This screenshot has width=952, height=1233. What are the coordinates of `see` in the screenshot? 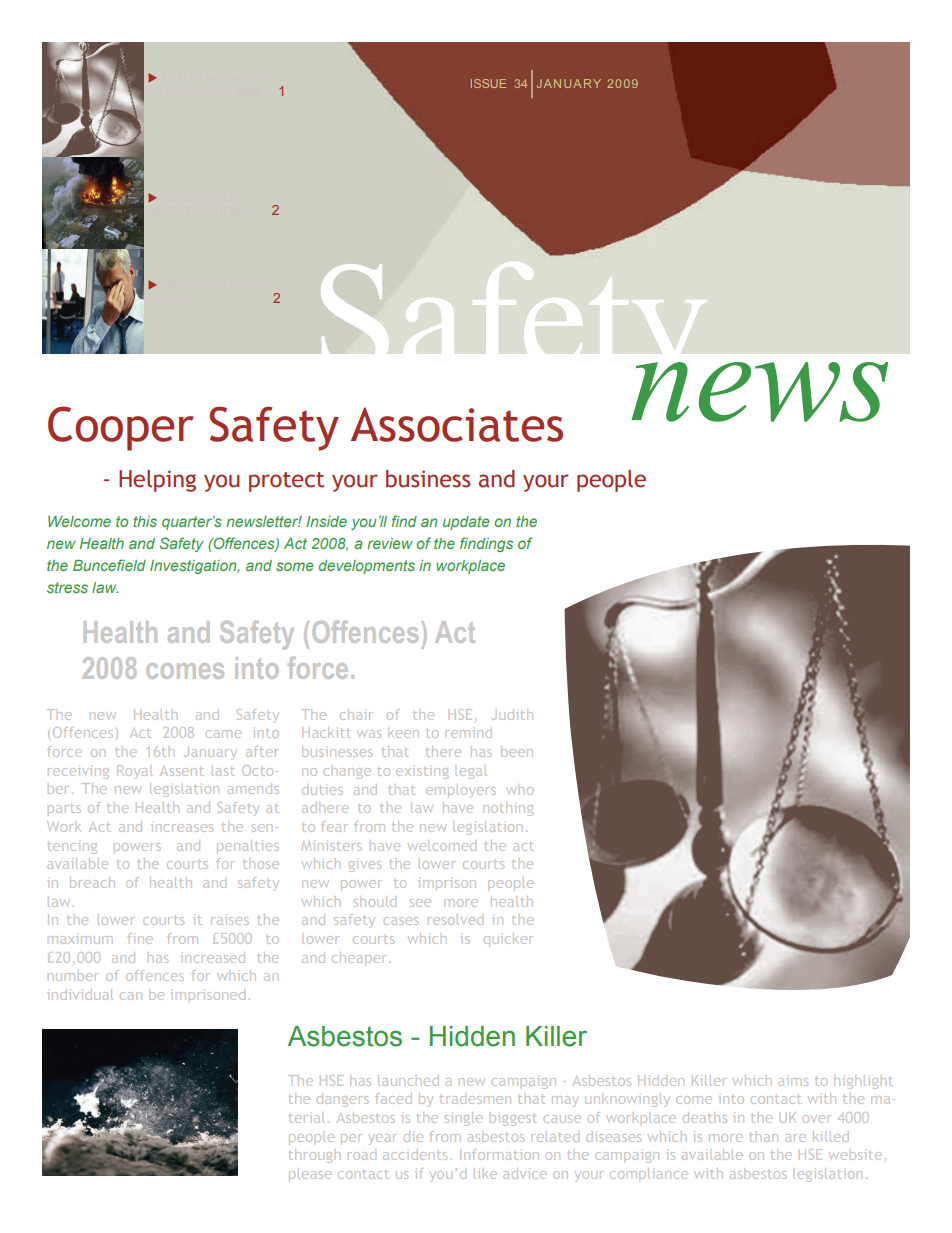 It's located at (420, 903).
